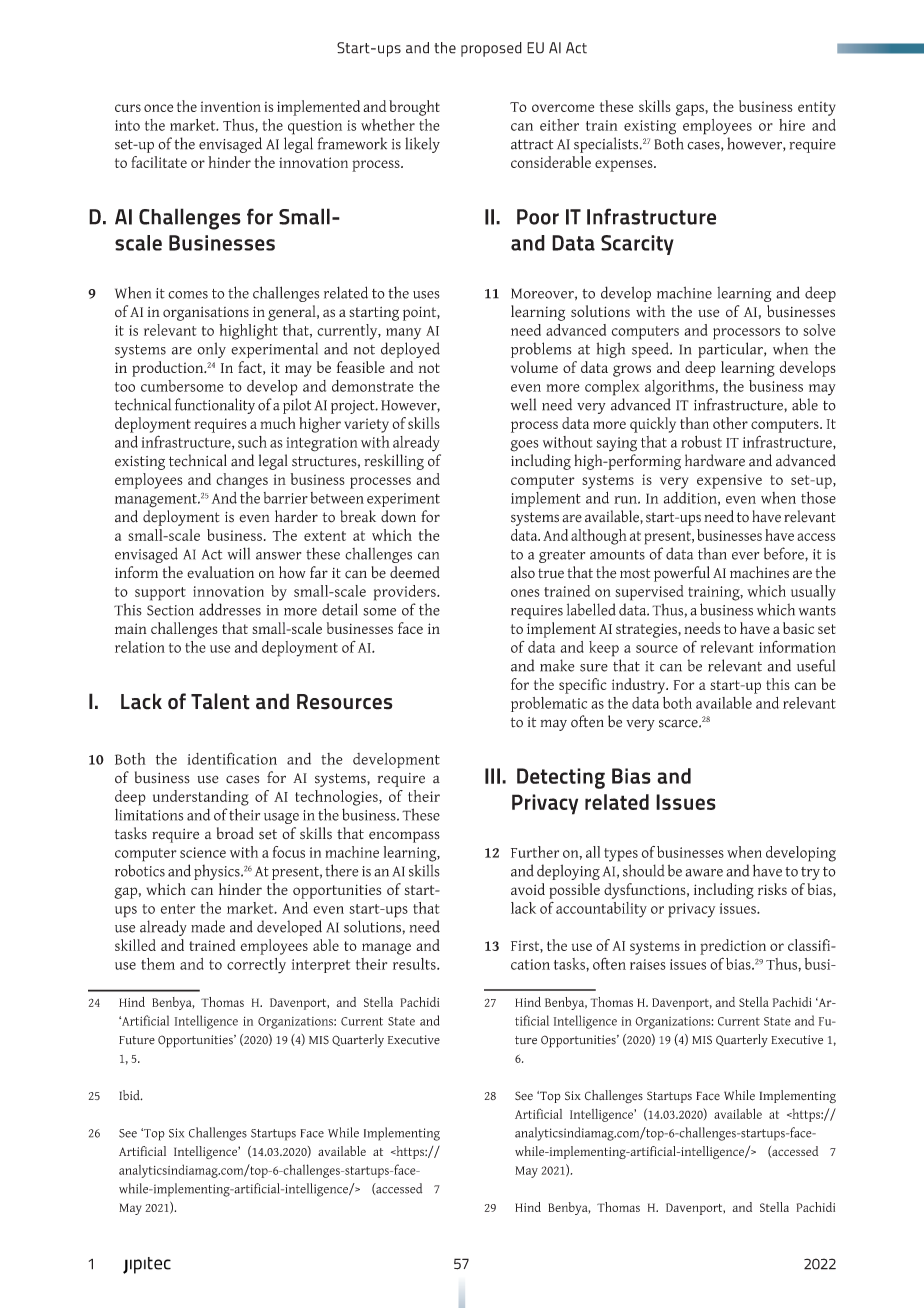  Describe the element at coordinates (220, 572) in the screenshot. I see `evaluation` at that location.
